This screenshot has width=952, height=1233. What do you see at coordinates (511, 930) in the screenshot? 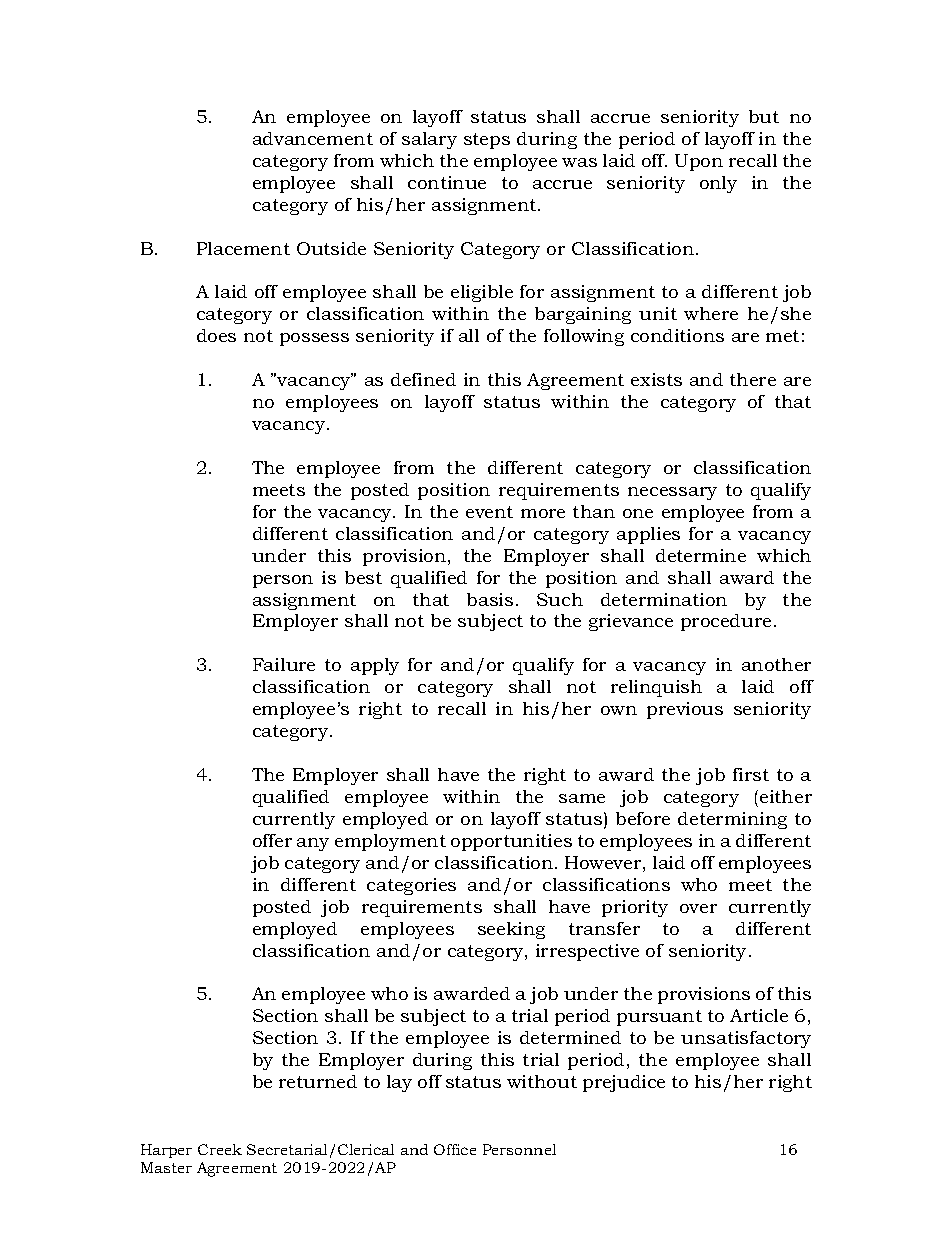
I see `seeking` at bounding box center [511, 930].
